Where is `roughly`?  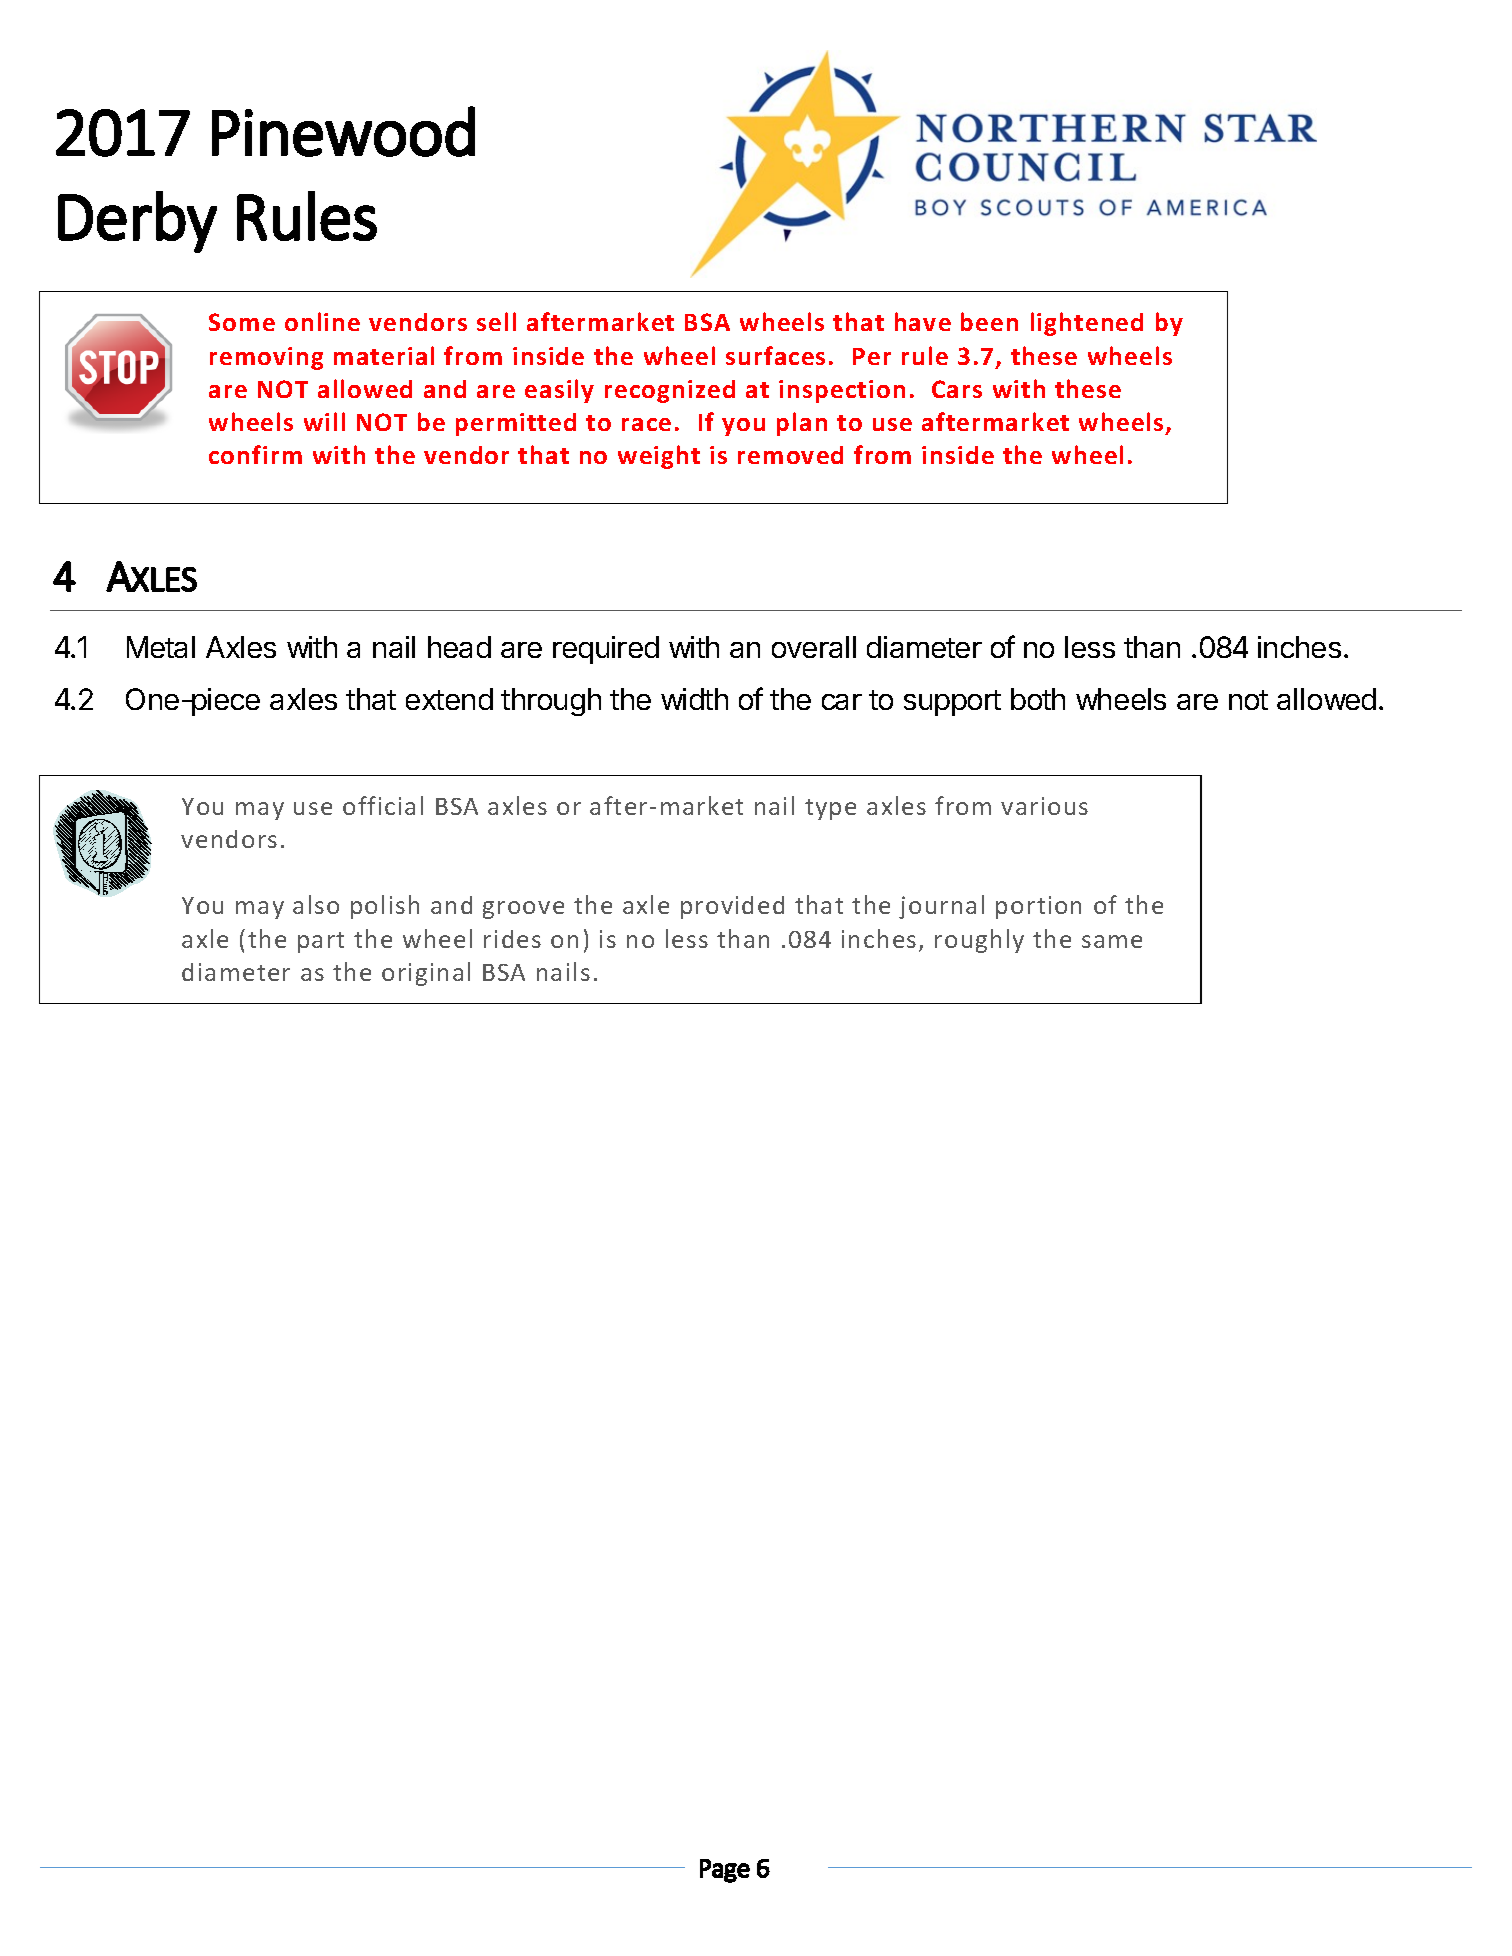
roughly is located at coordinates (979, 941).
